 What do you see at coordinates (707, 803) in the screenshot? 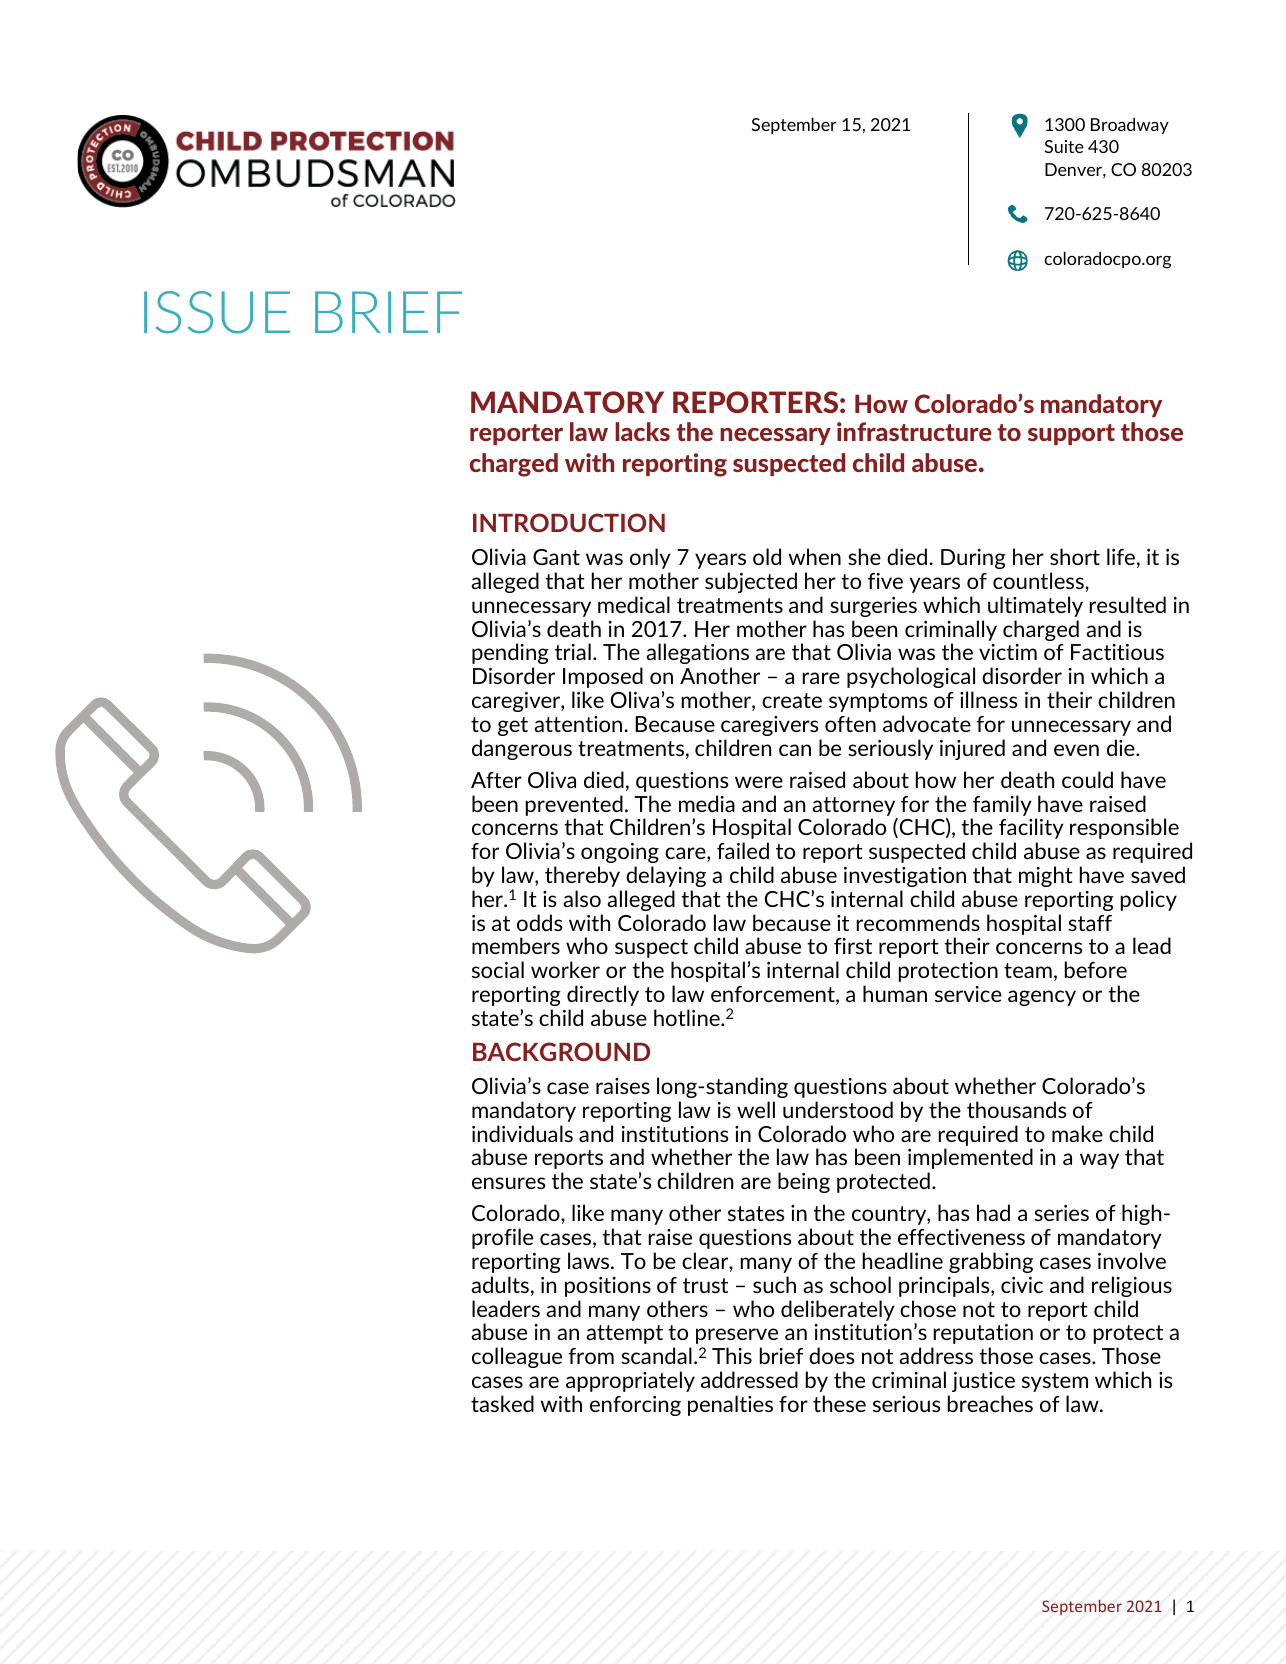
I see `media` at bounding box center [707, 803].
